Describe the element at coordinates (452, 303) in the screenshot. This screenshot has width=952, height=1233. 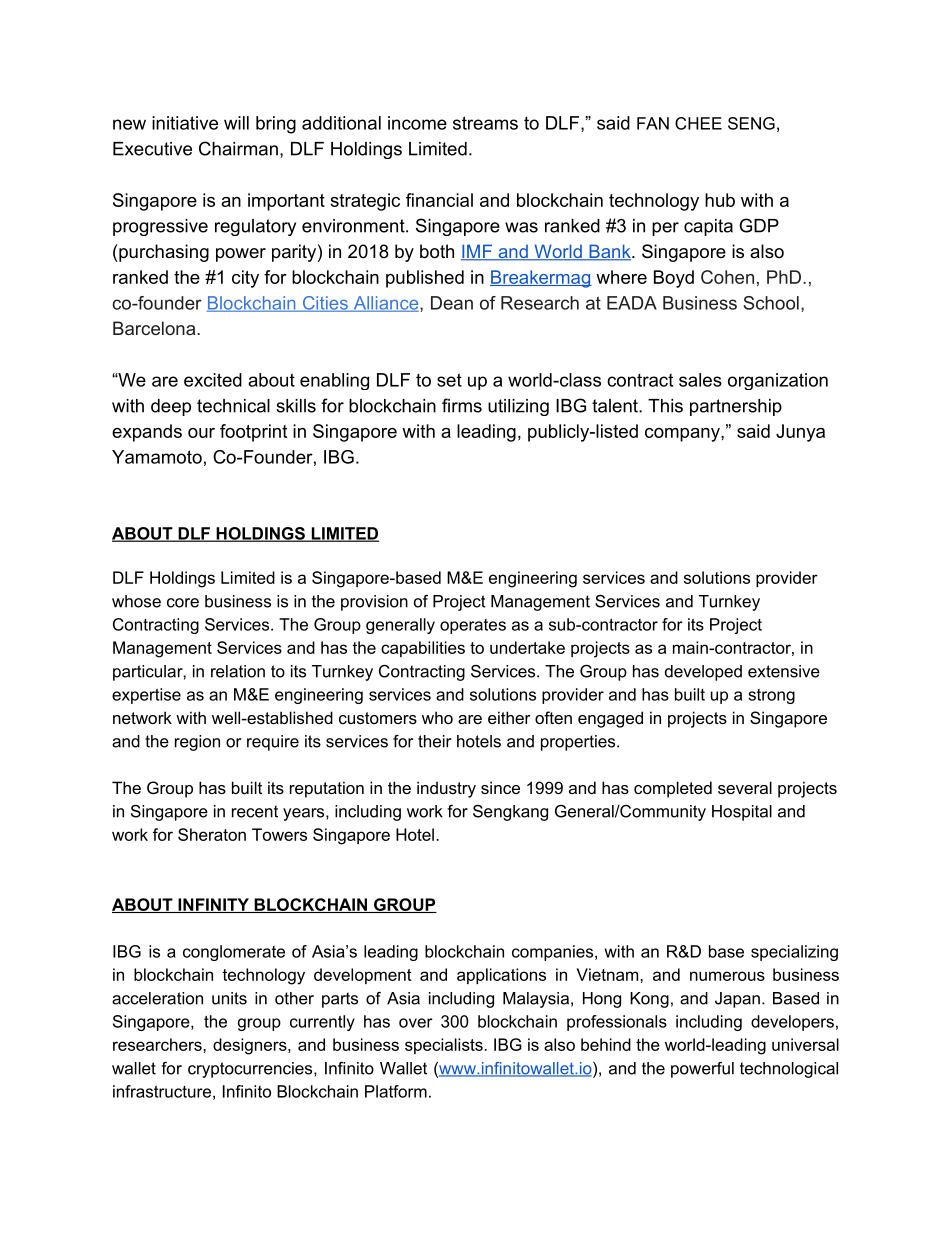
I see `Dean` at that location.
